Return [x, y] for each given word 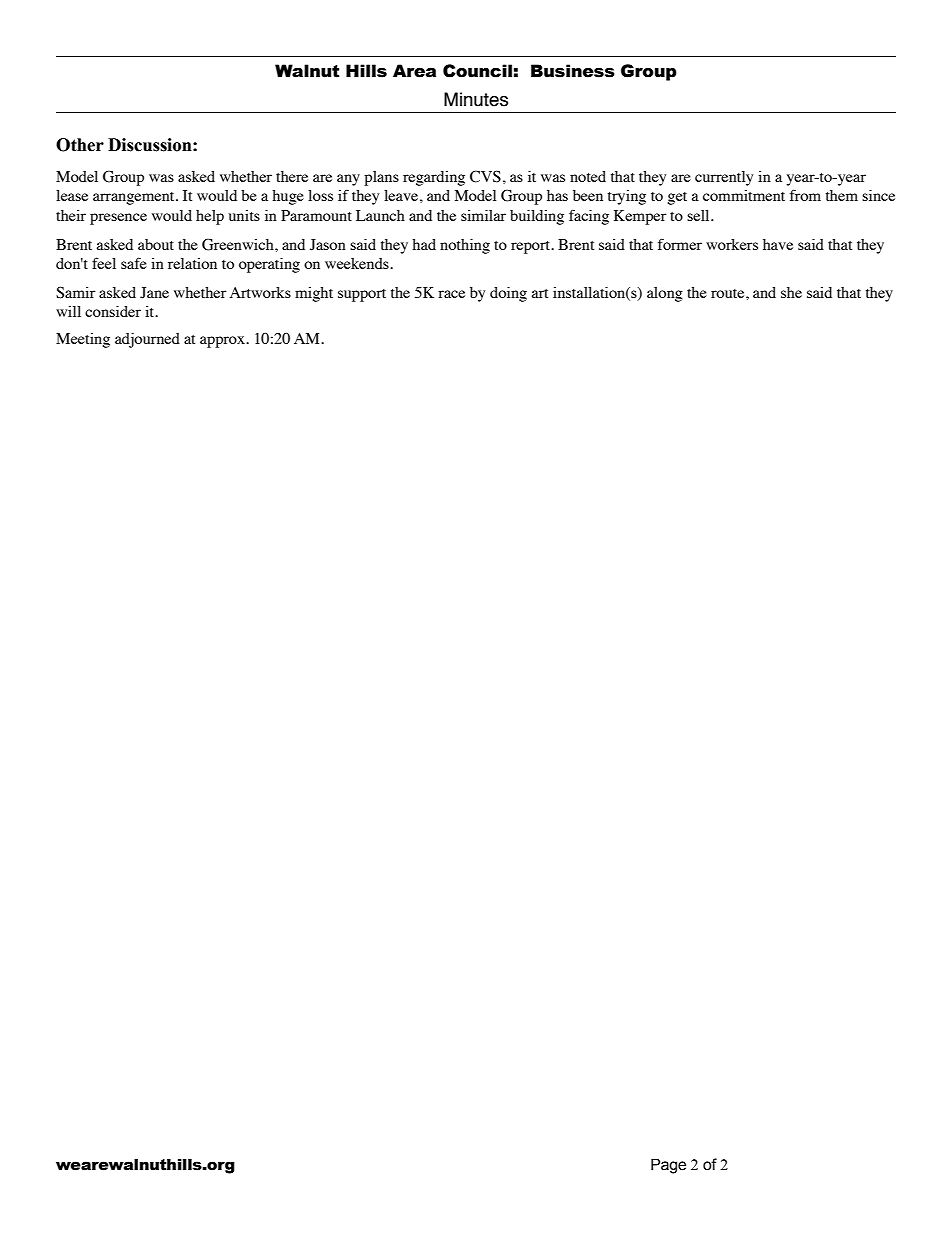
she [791, 292]
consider [113, 311]
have [778, 244]
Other [80, 145]
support [362, 295]
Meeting [83, 340]
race [451, 294]
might [314, 294]
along [665, 294]
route [729, 293]
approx [223, 342]
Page [668, 1166]
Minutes [476, 99]
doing [508, 294]
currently [724, 178]
